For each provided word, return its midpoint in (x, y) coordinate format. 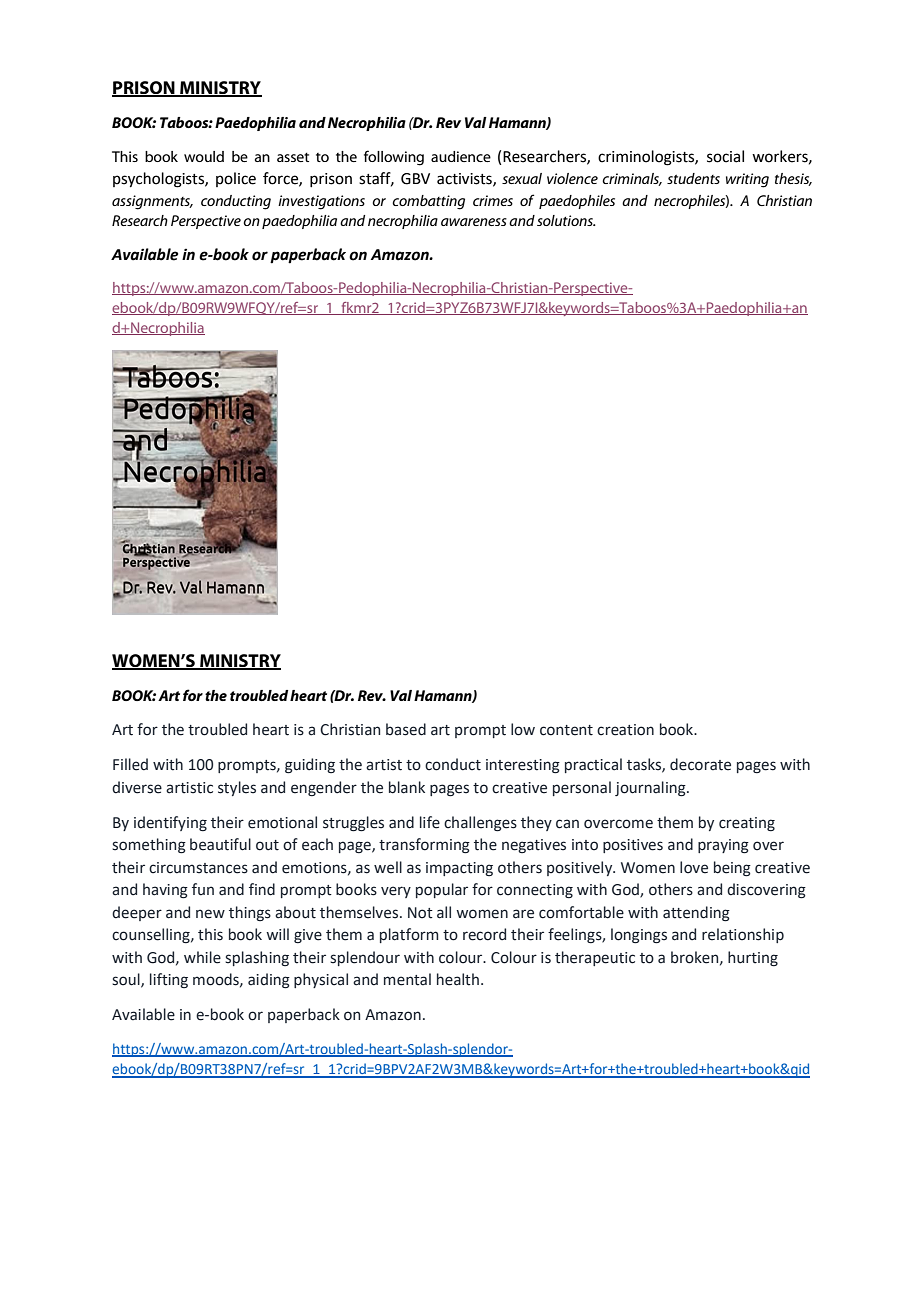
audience (461, 156)
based (406, 729)
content (566, 730)
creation (625, 730)
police (236, 179)
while (202, 957)
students (693, 178)
